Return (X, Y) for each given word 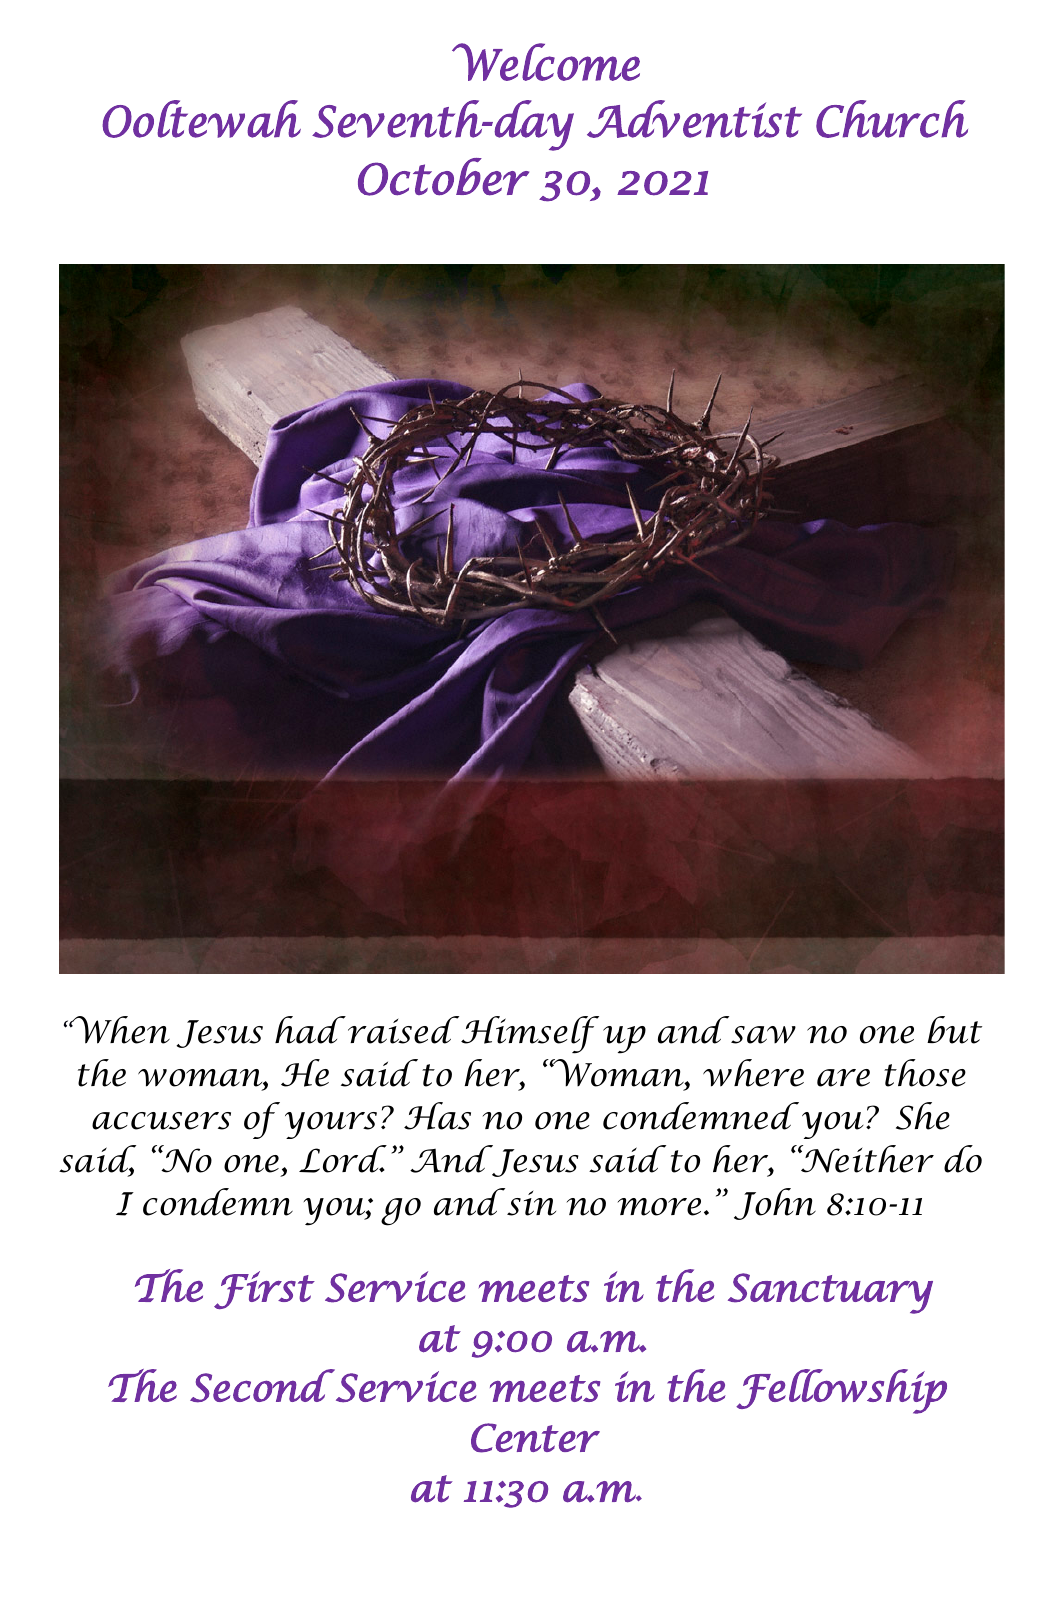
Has (437, 1116)
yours (331, 1125)
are (843, 1078)
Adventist (694, 119)
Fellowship (841, 1391)
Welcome (546, 62)
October (443, 177)
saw (763, 1035)
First (264, 1290)
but (954, 1030)
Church (892, 119)
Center (535, 1438)
